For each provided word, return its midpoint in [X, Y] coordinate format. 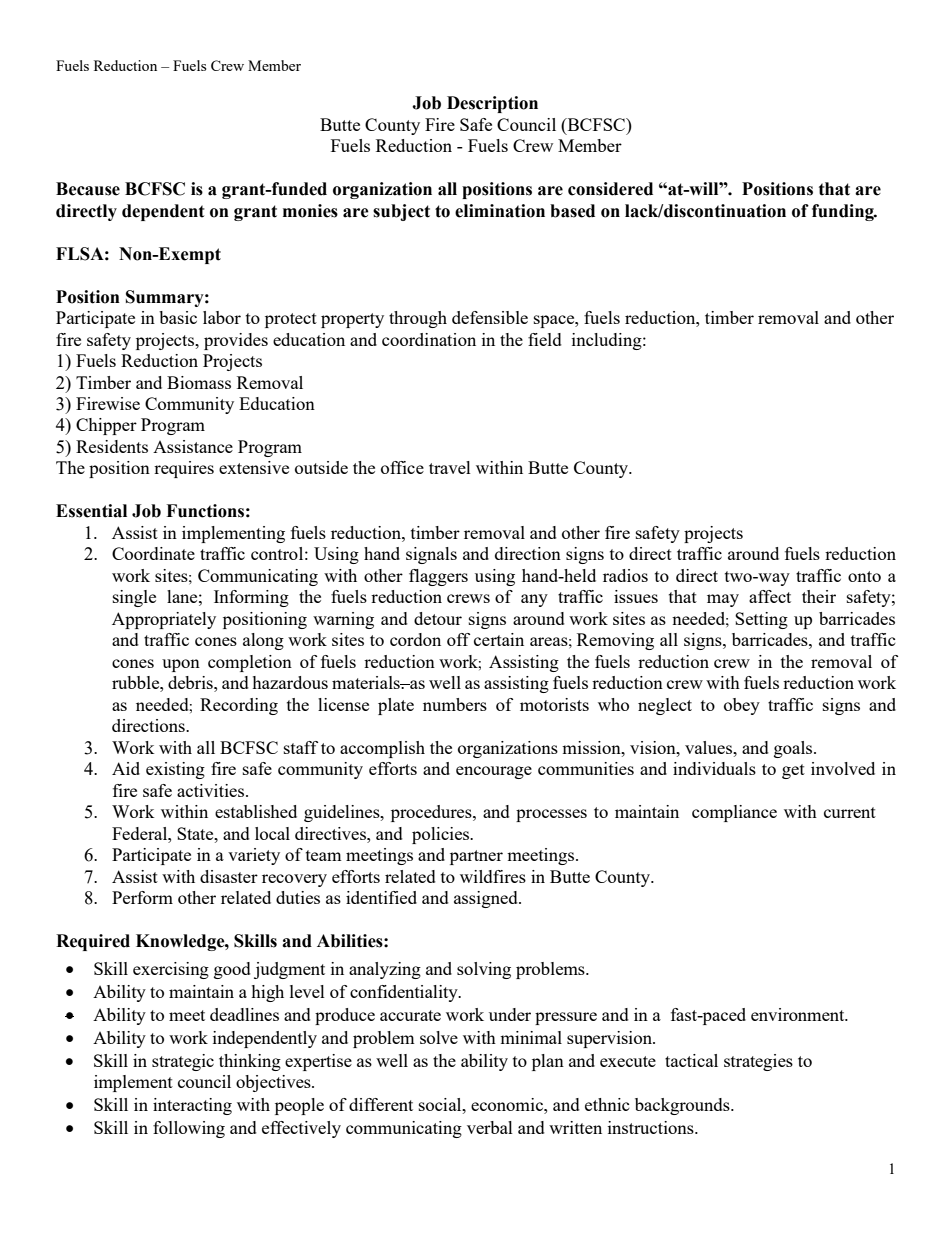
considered [610, 189]
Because [88, 189]
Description [492, 104]
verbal [490, 1127]
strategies [758, 1062]
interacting [192, 1106]
